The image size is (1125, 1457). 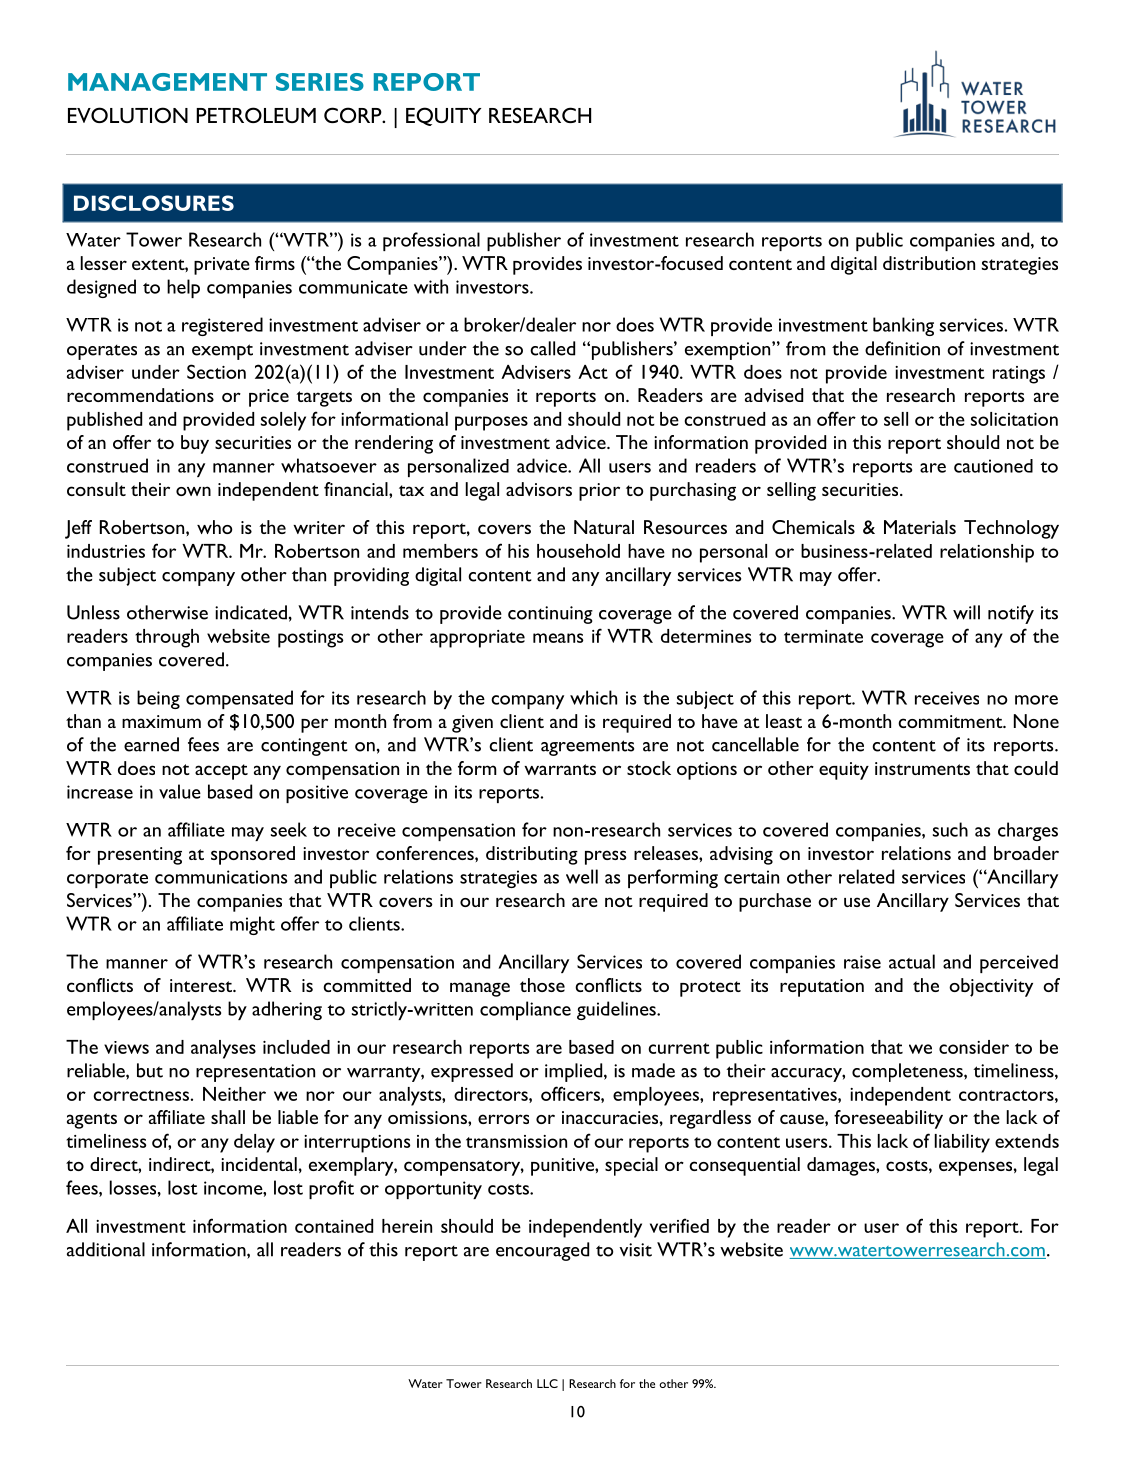 I want to click on analyses, so click(x=223, y=1049).
